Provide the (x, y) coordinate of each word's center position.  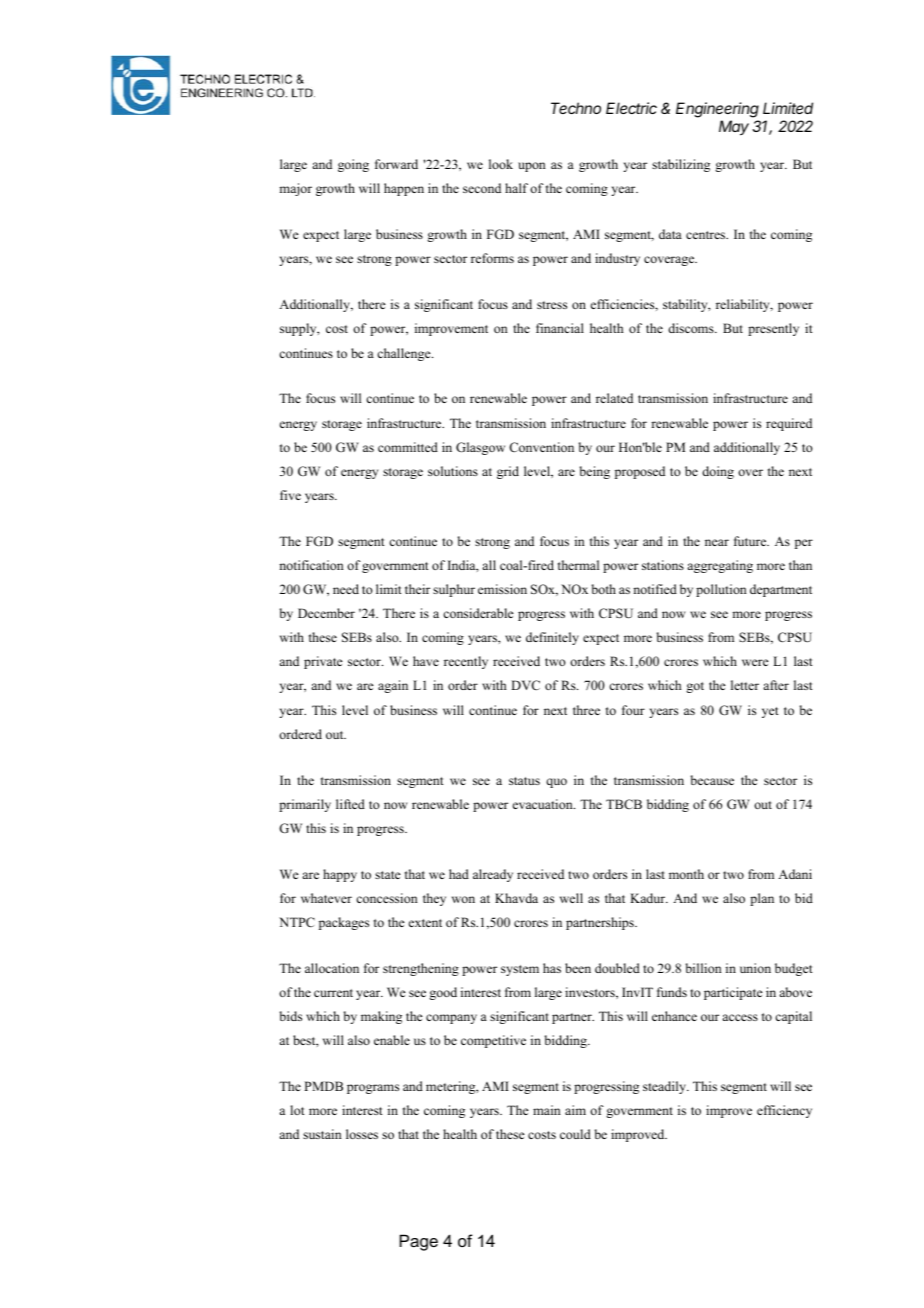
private (323, 662)
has (552, 968)
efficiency (784, 1111)
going (353, 165)
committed (408, 447)
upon (532, 167)
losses (362, 1134)
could (575, 1134)
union (755, 968)
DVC (525, 685)
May (734, 128)
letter (745, 685)
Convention (541, 447)
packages (344, 923)
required (789, 424)
